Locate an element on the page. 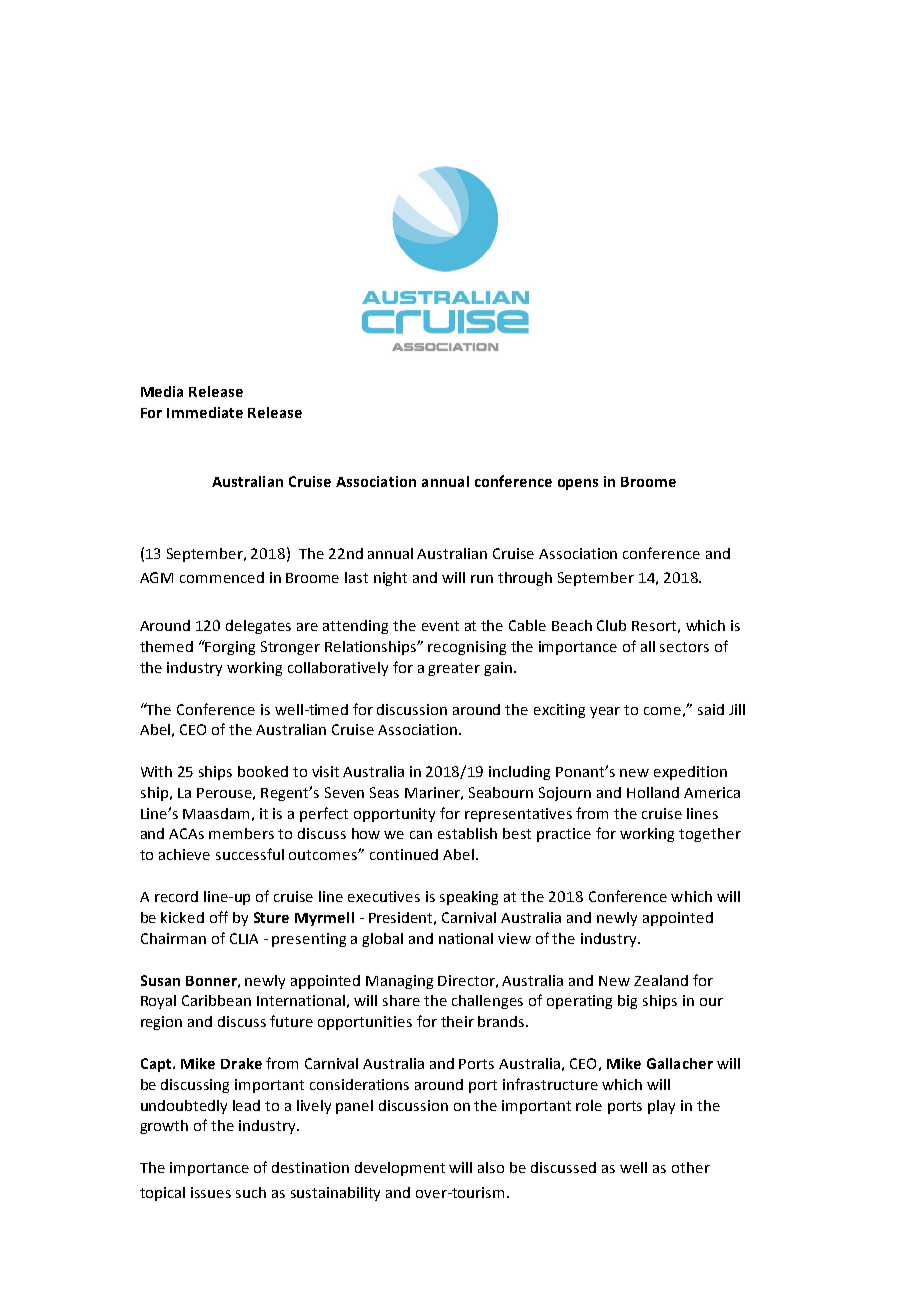 This document has width=924, height=1308. commenced is located at coordinates (222, 577).
